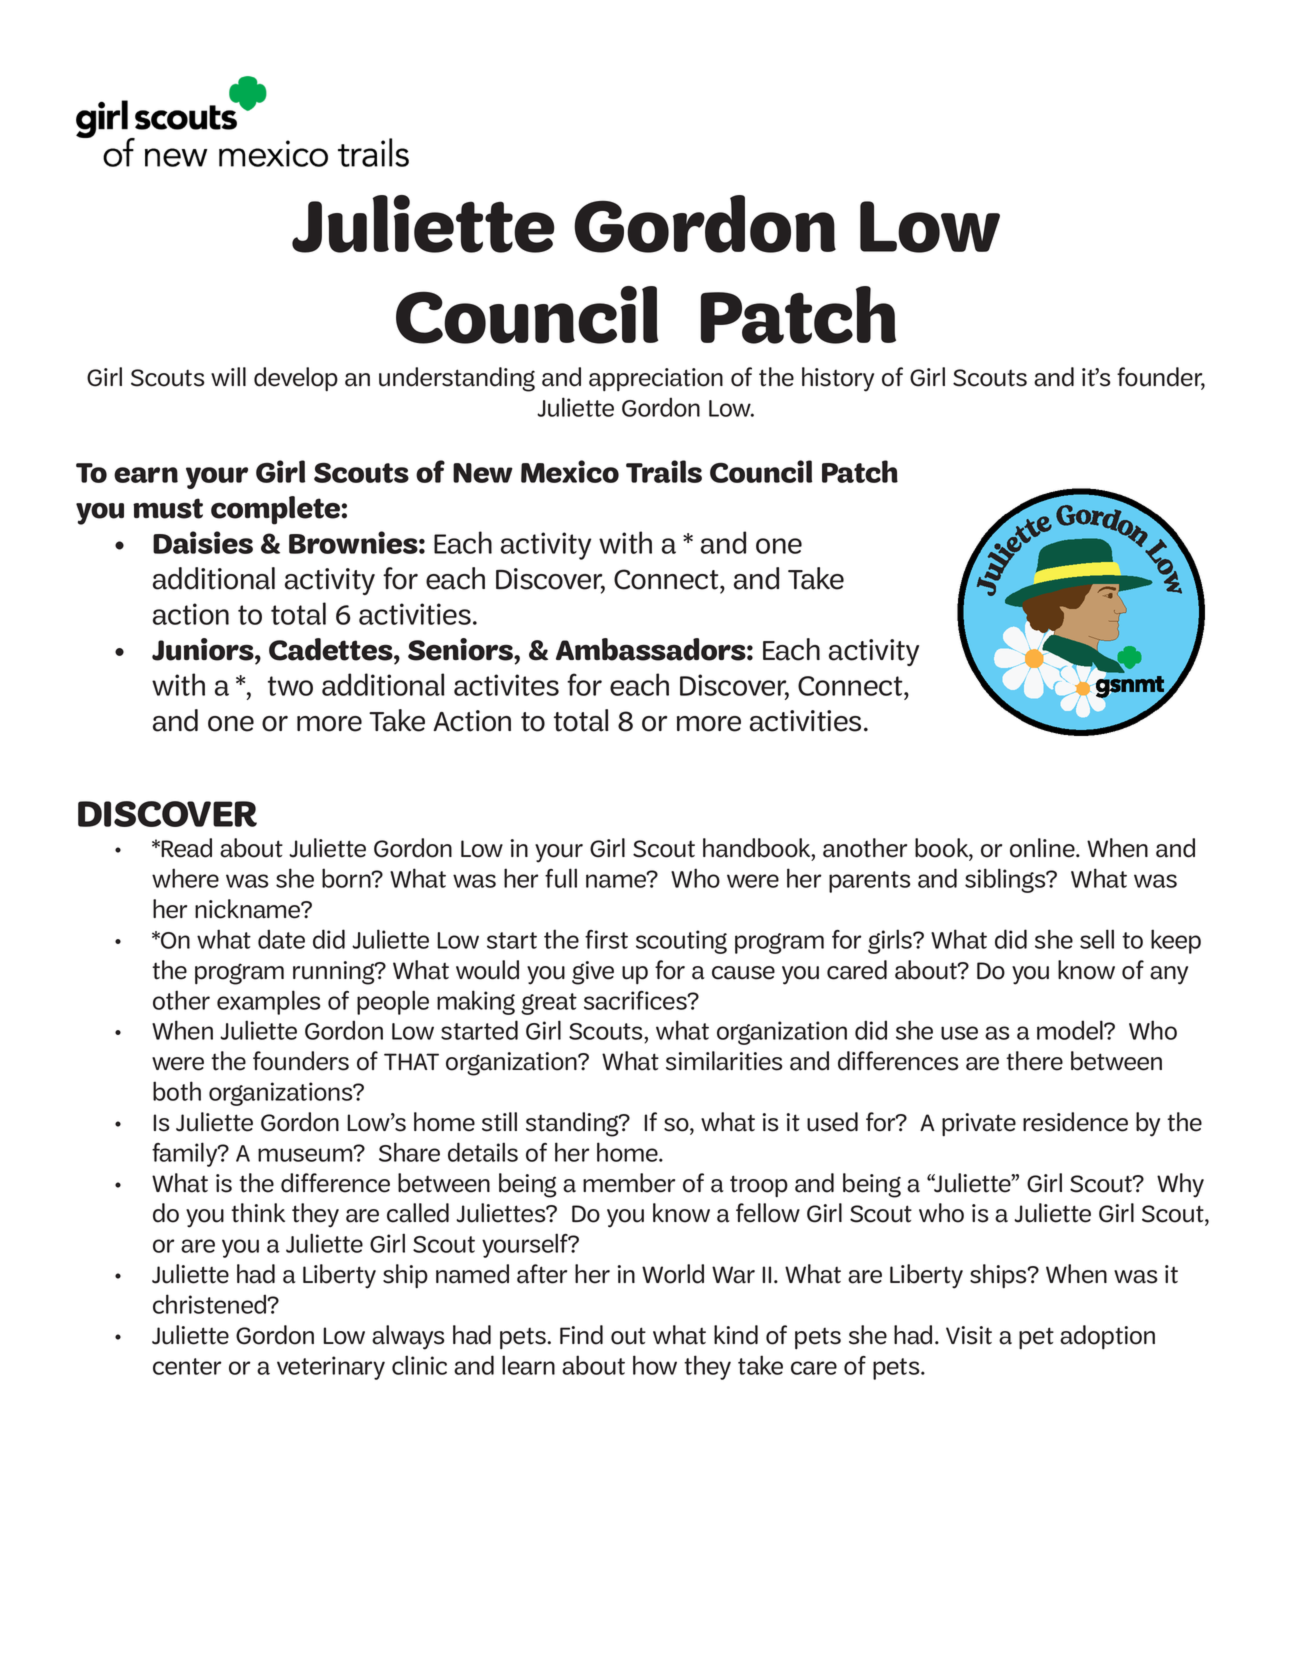 This screenshot has height=1673, width=1293. I want to click on Juniors, so click(204, 649).
